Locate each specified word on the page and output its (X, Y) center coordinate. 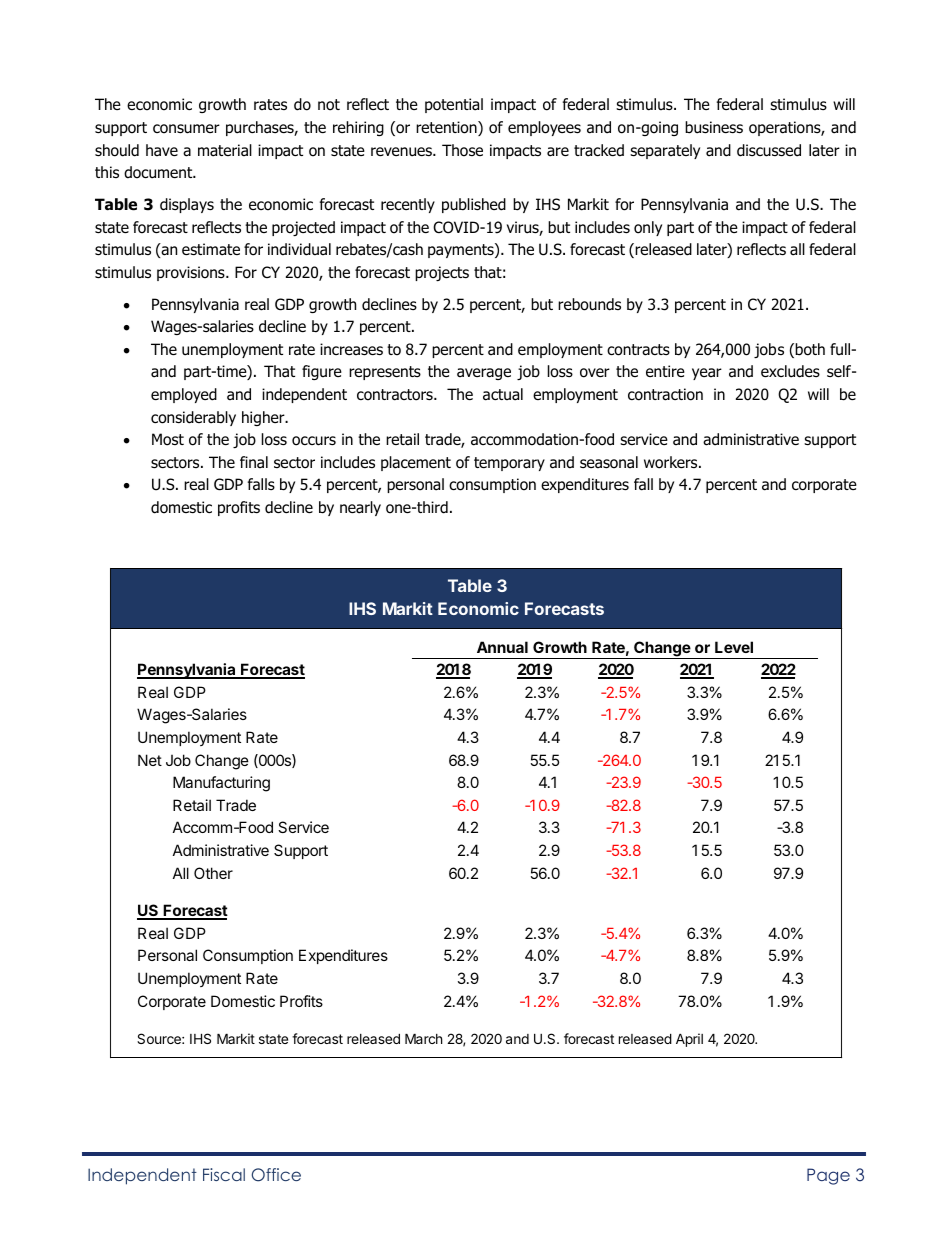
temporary (509, 464)
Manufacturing (221, 784)
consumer (186, 129)
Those (462, 150)
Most (168, 439)
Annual (502, 647)
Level (734, 647)
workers (672, 462)
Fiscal (224, 1174)
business (714, 127)
